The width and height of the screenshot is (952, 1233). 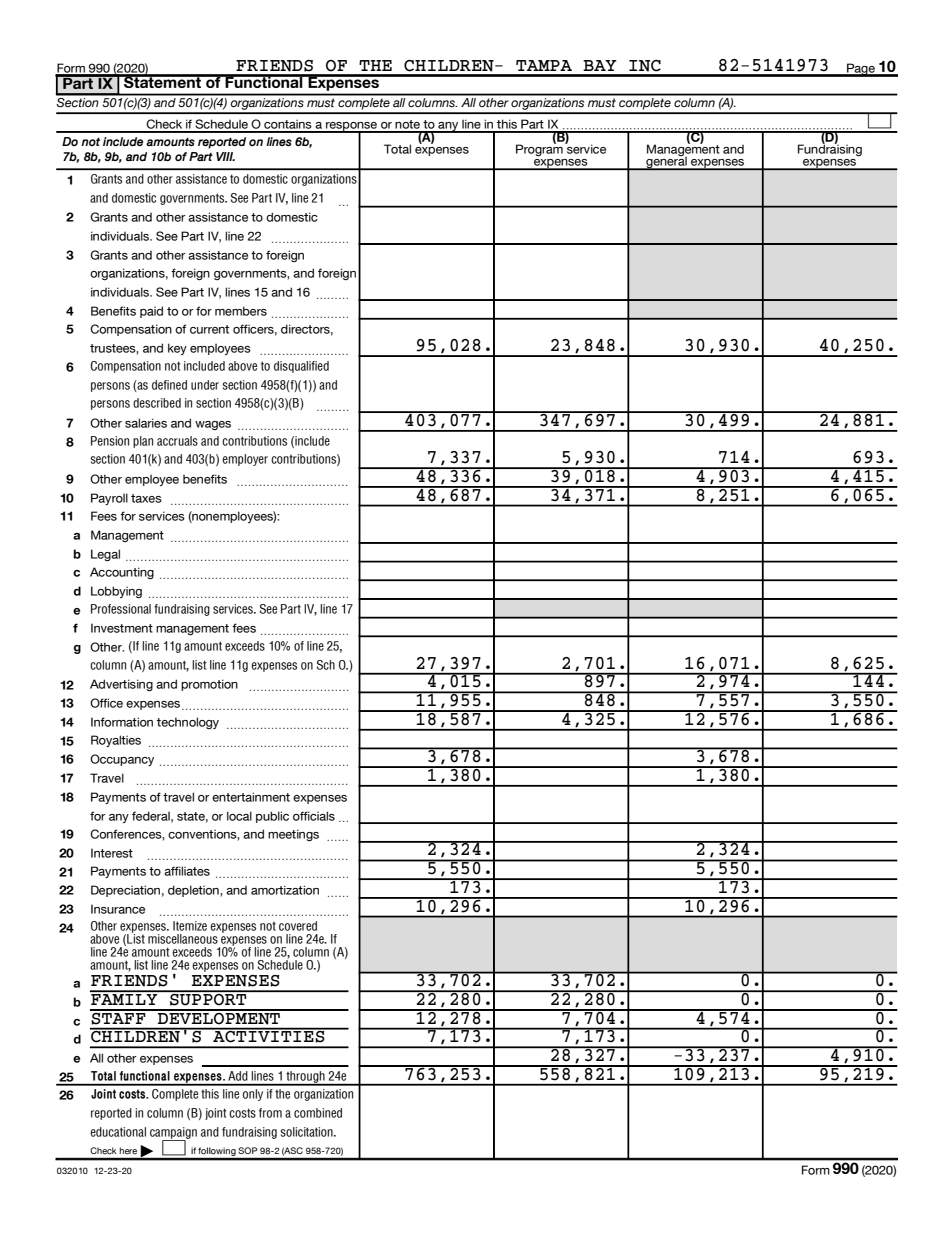 I want to click on VIII, so click(x=225, y=156).
